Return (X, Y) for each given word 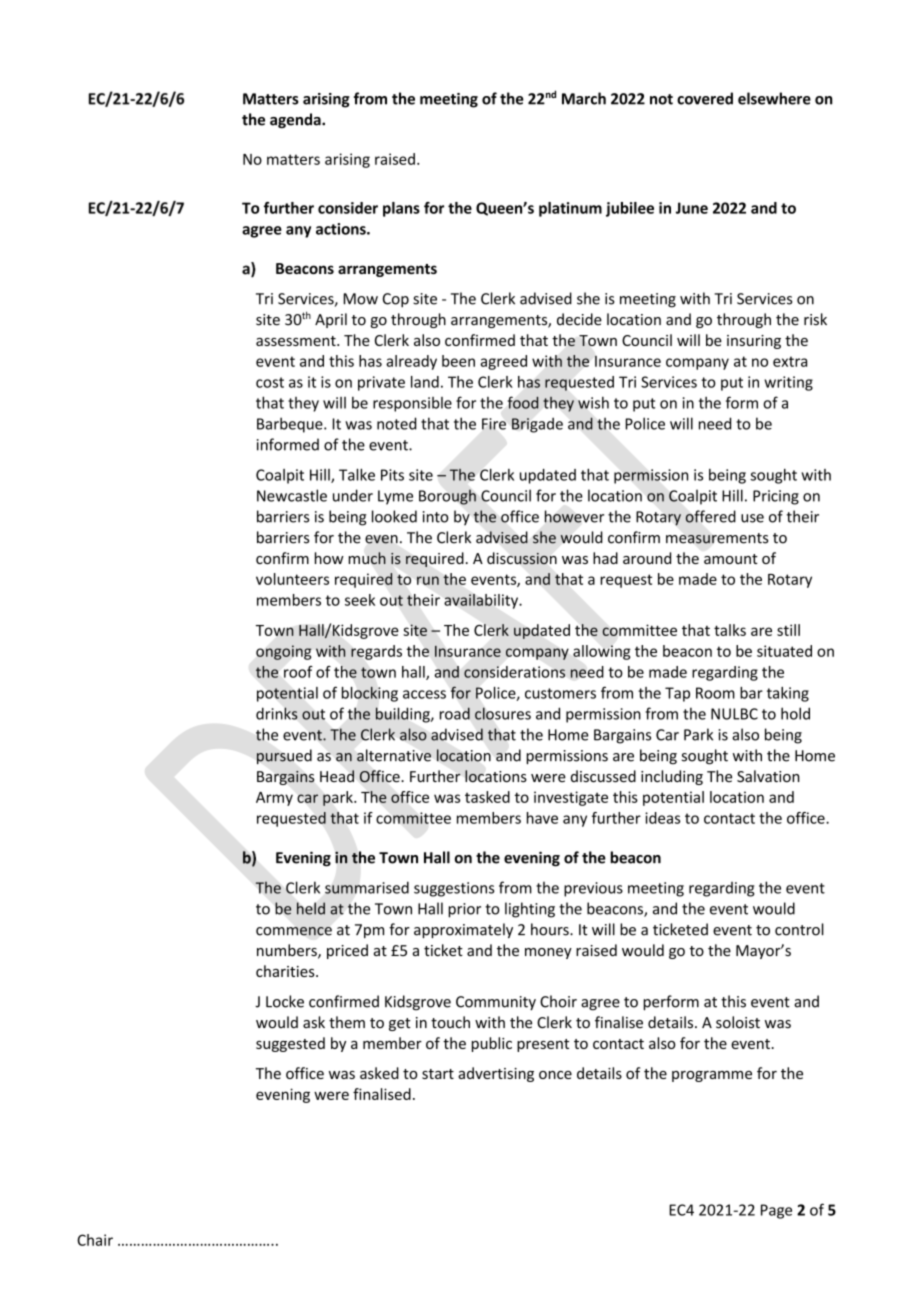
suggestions (454, 889)
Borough (447, 497)
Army (274, 799)
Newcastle (292, 495)
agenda (296, 120)
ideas (662, 818)
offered (710, 516)
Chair (95, 1240)
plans (401, 209)
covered (705, 98)
